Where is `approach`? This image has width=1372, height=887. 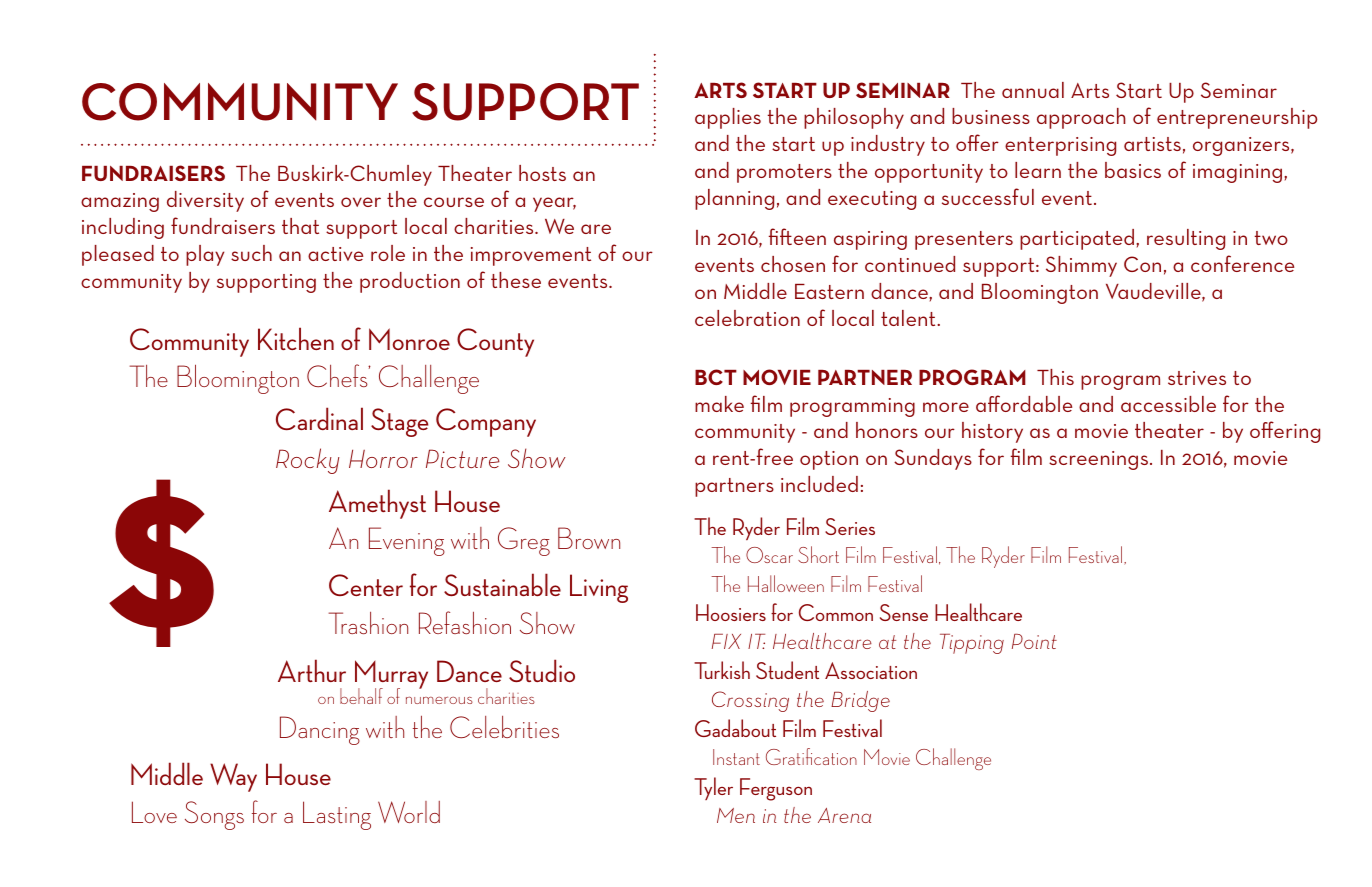 approach is located at coordinates (1081, 118).
